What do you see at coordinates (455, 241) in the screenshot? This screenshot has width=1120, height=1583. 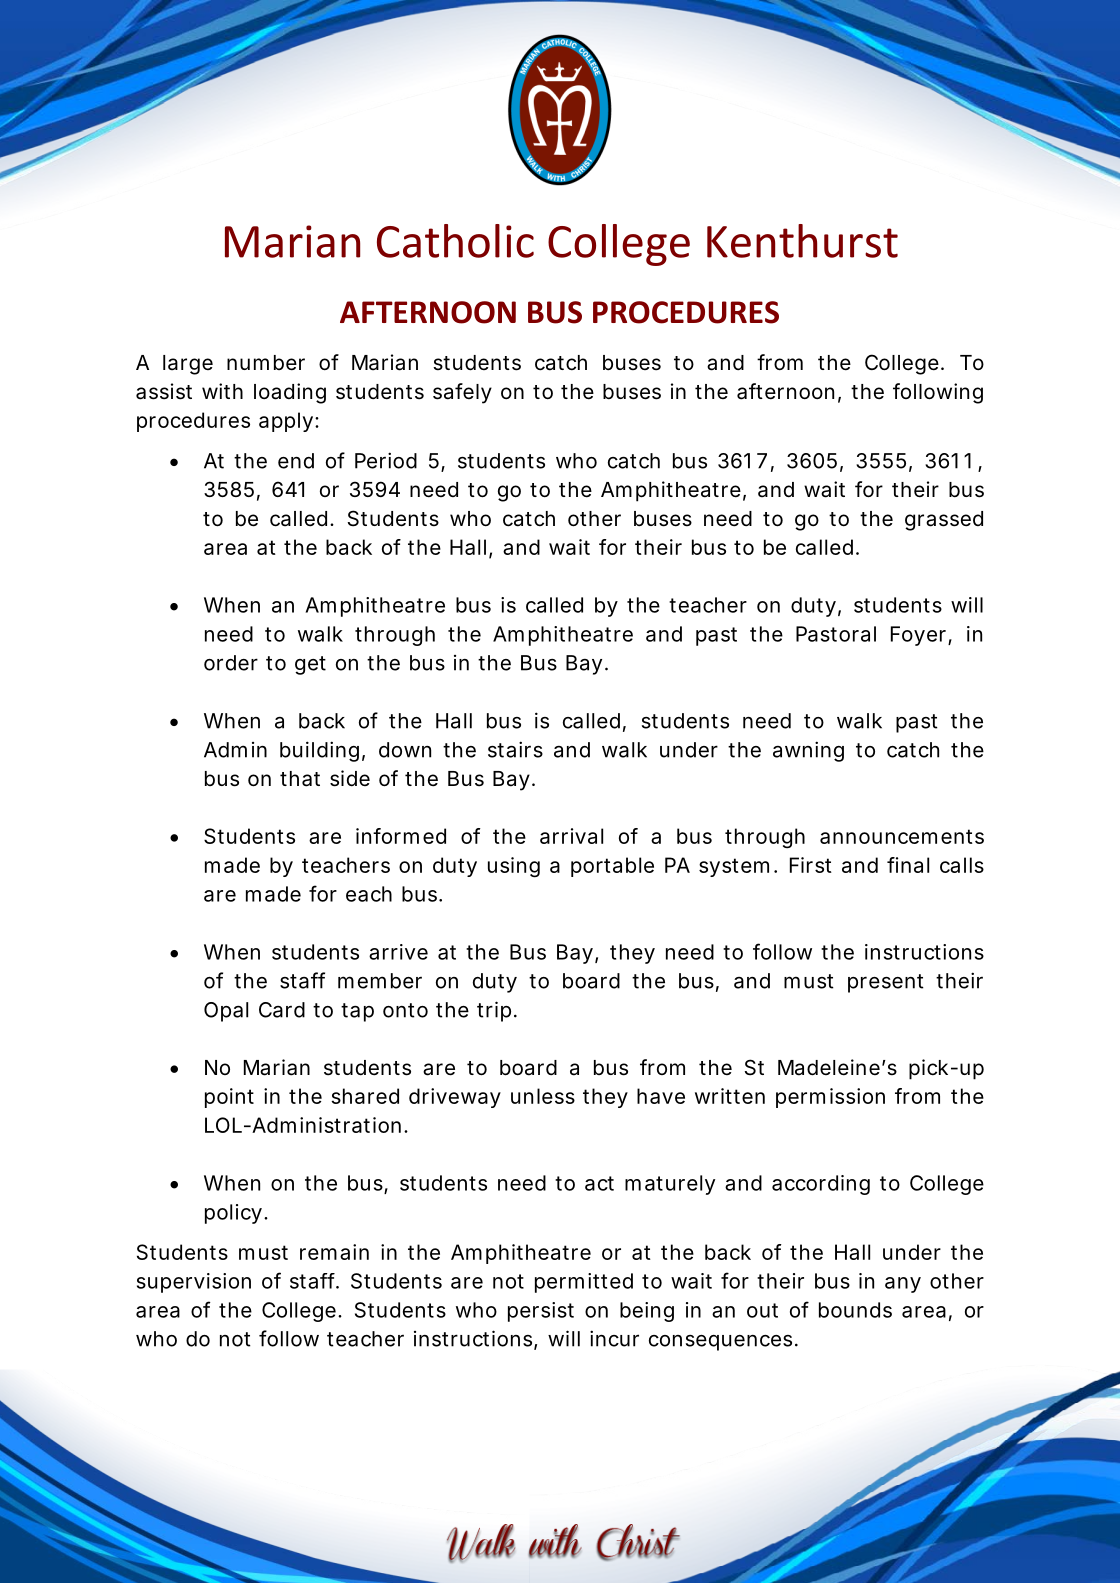 I see `Catholic` at bounding box center [455, 241].
